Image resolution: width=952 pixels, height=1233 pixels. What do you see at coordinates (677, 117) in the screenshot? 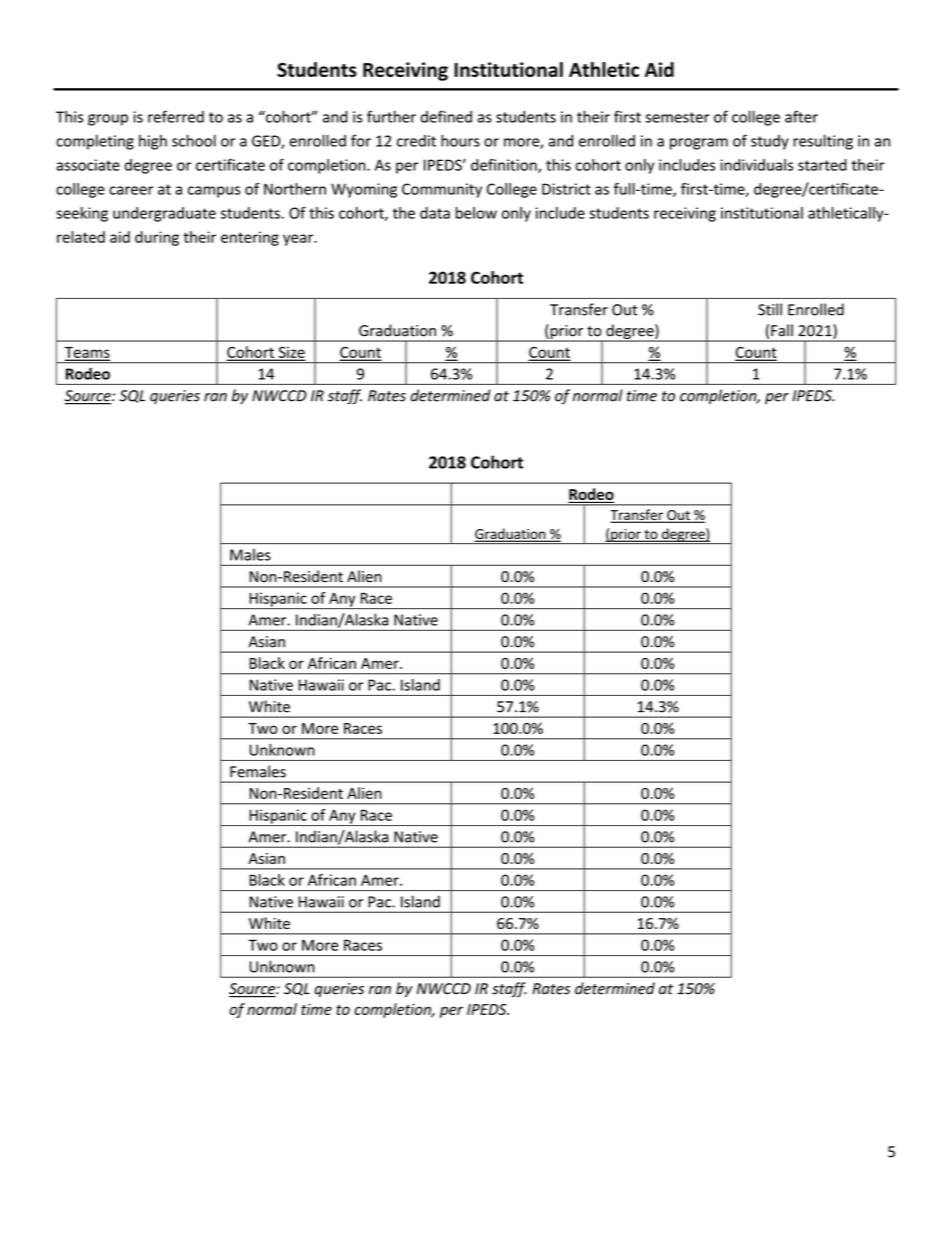
I see `semester` at bounding box center [677, 117].
